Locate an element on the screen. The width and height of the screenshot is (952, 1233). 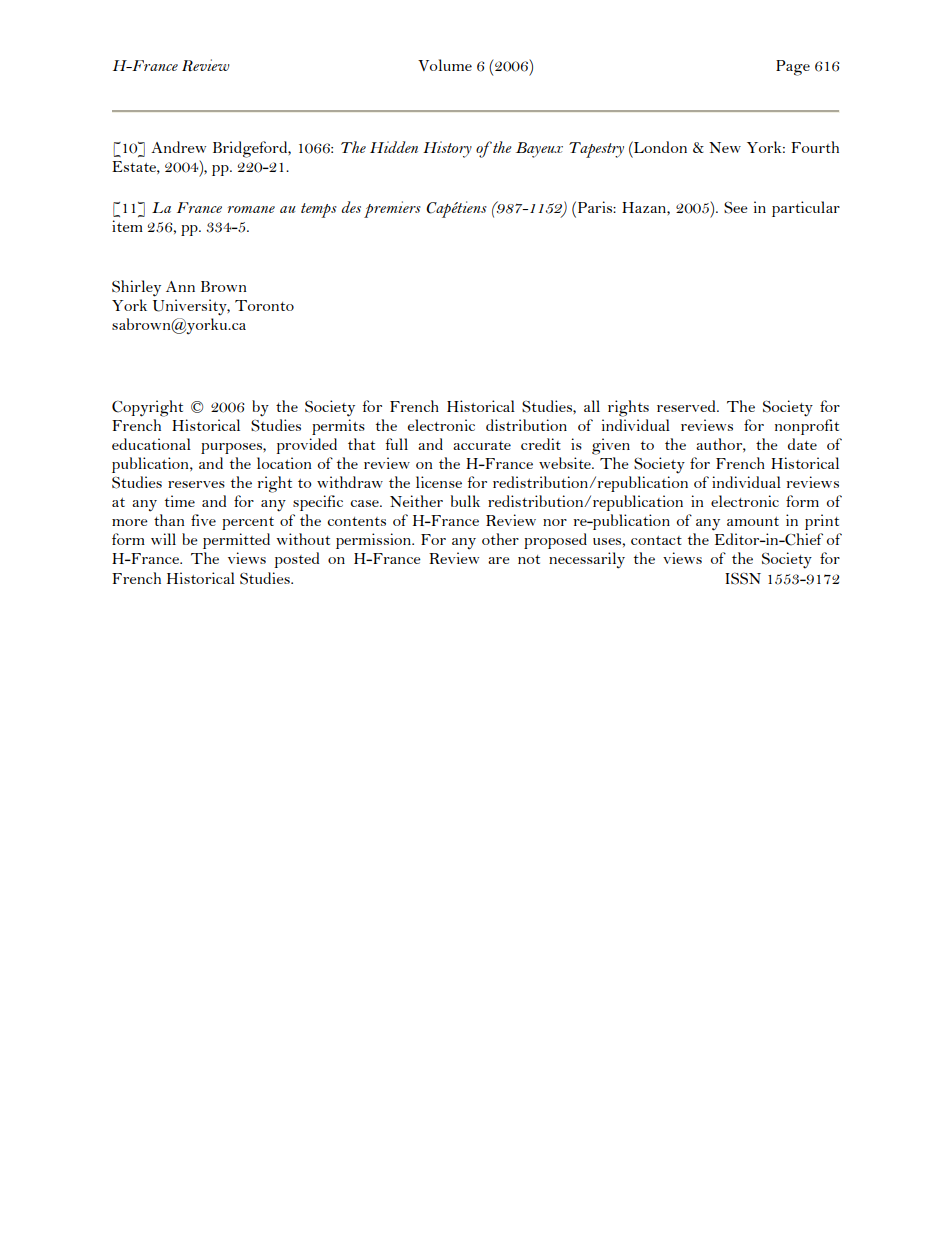
Toronto is located at coordinates (264, 305).
